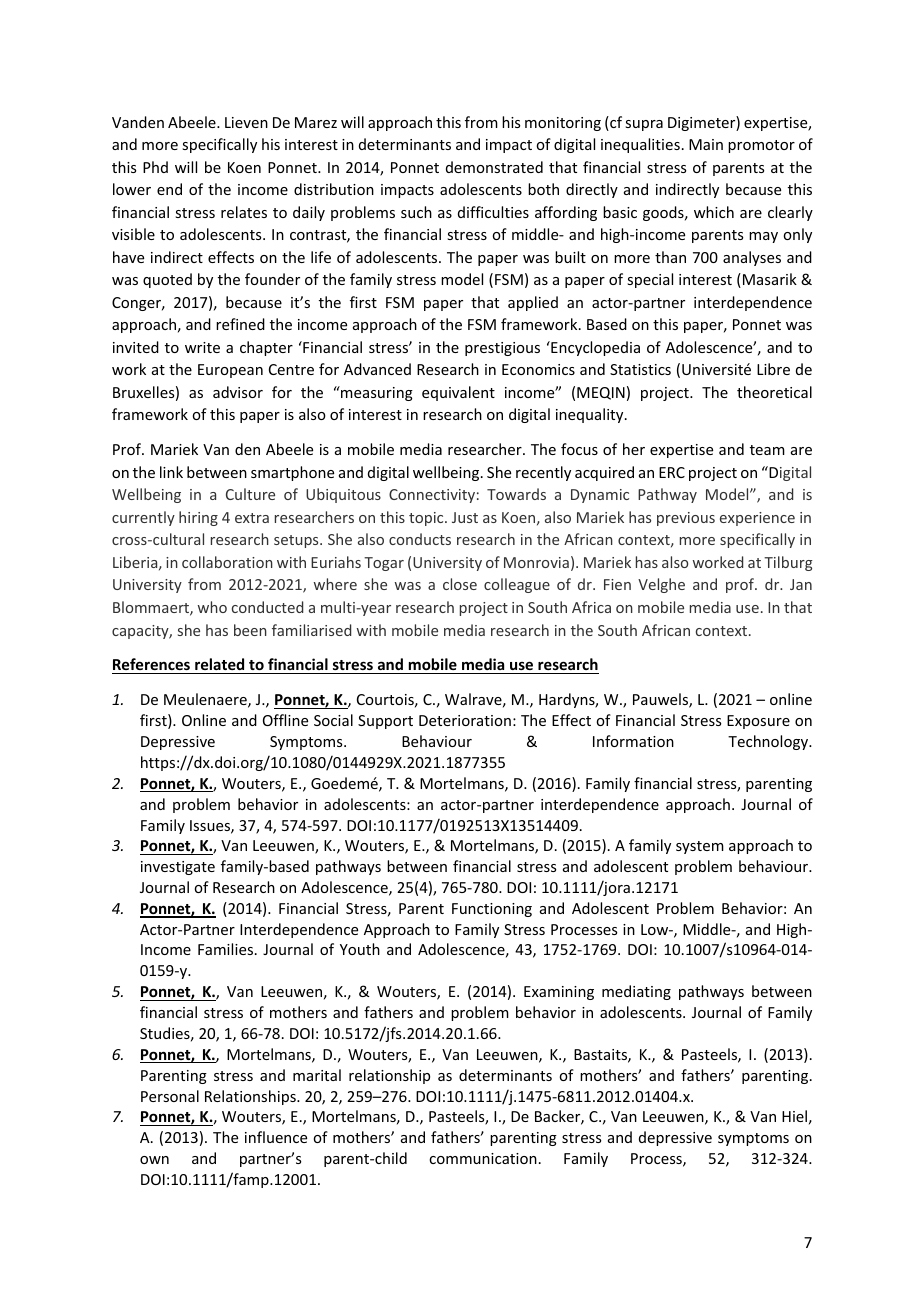 Image resolution: width=924 pixels, height=1308 pixels. I want to click on Personal, so click(170, 1096).
